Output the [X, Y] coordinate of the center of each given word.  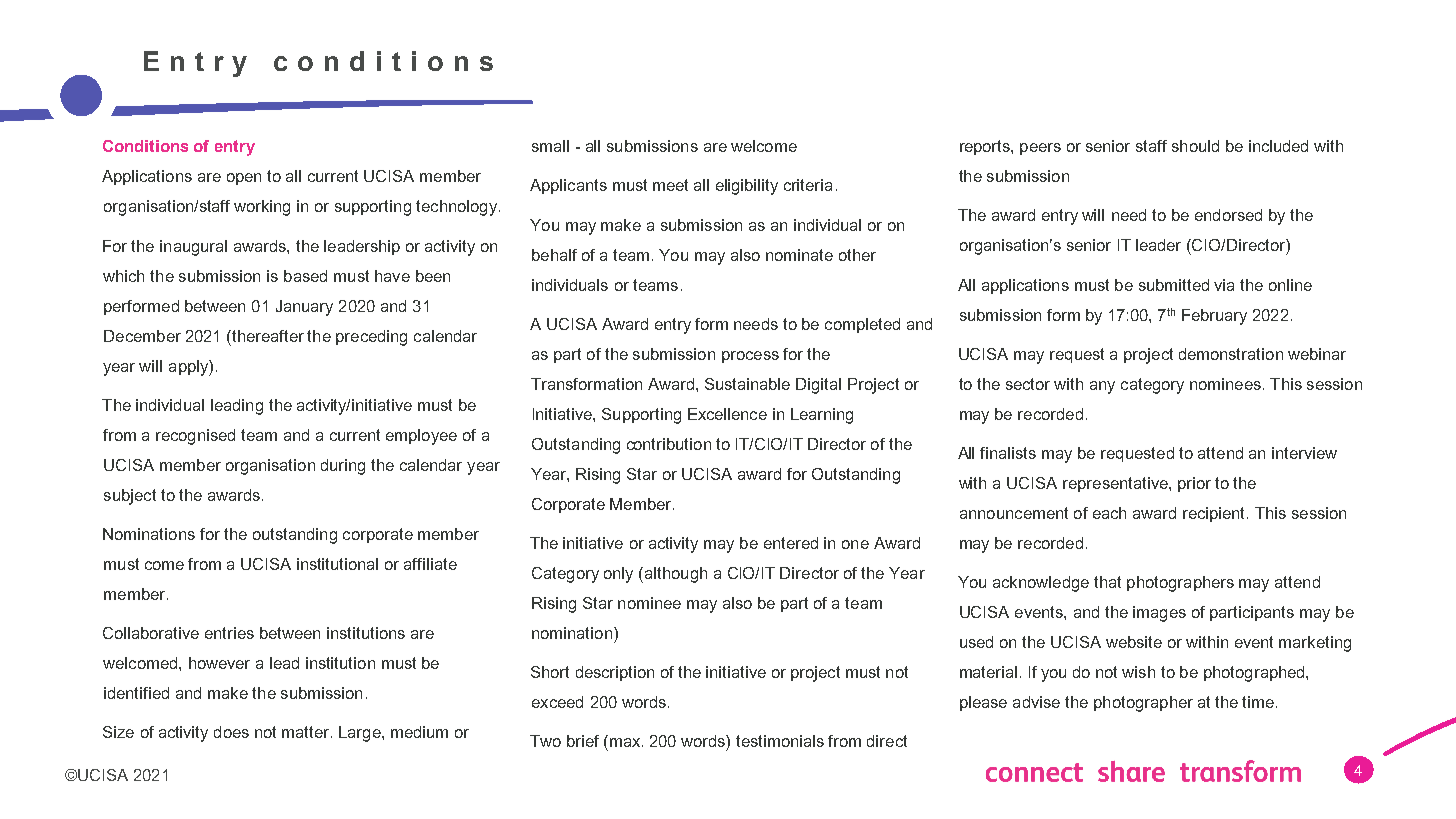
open [244, 179]
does [231, 732]
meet [670, 185]
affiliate [430, 564]
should [1195, 146]
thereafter [267, 336]
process [750, 357]
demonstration [1231, 354]
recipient [1215, 514]
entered [791, 543]
